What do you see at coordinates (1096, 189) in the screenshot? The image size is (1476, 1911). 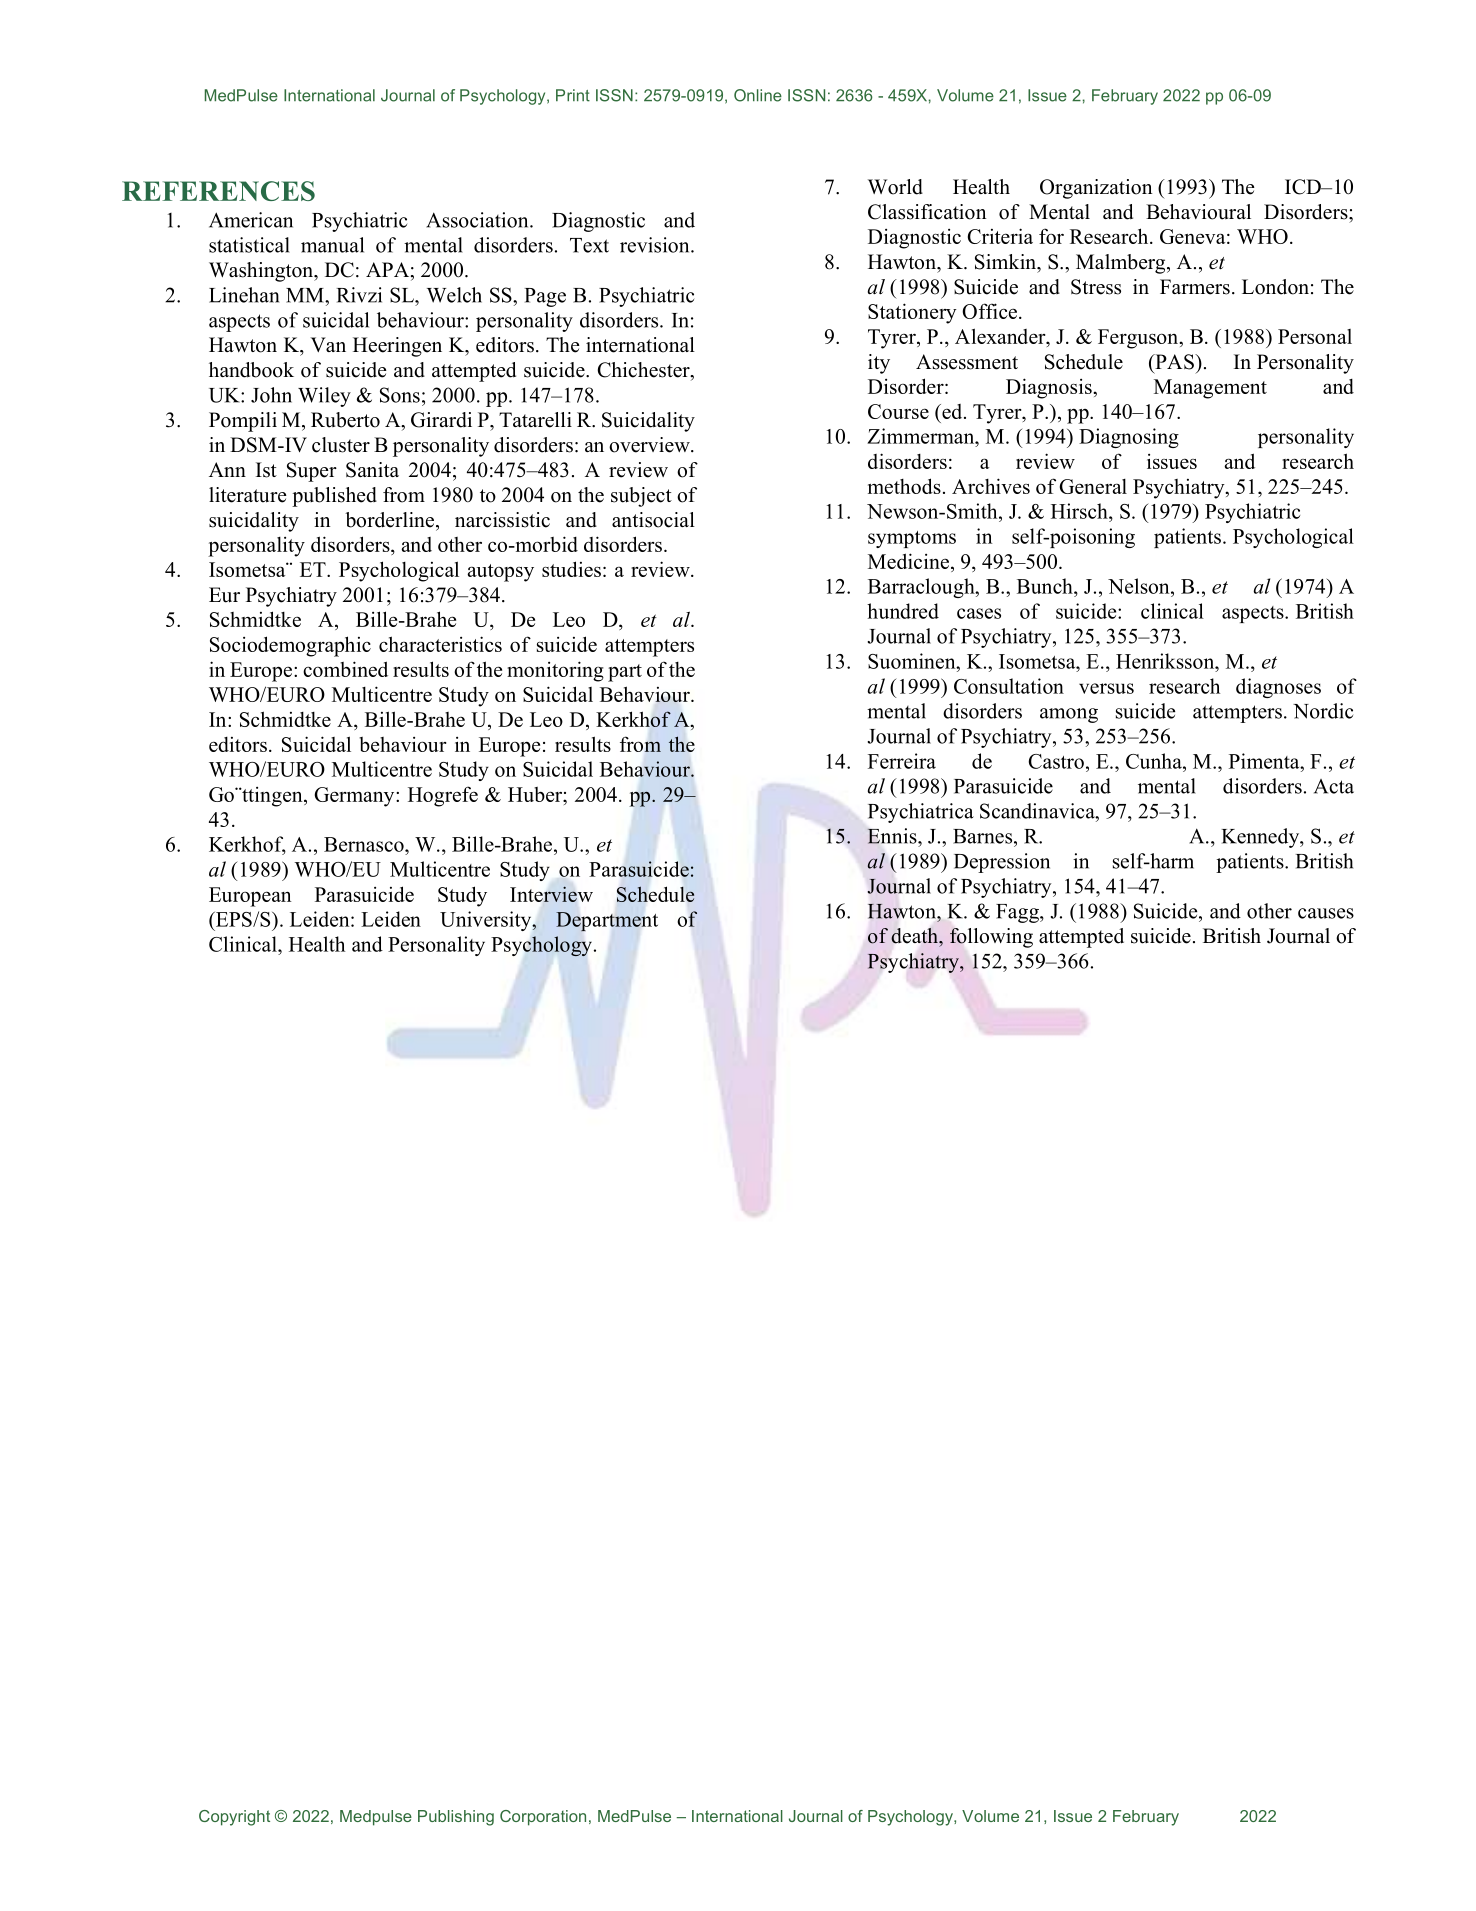 I see `Organization` at bounding box center [1096, 189].
